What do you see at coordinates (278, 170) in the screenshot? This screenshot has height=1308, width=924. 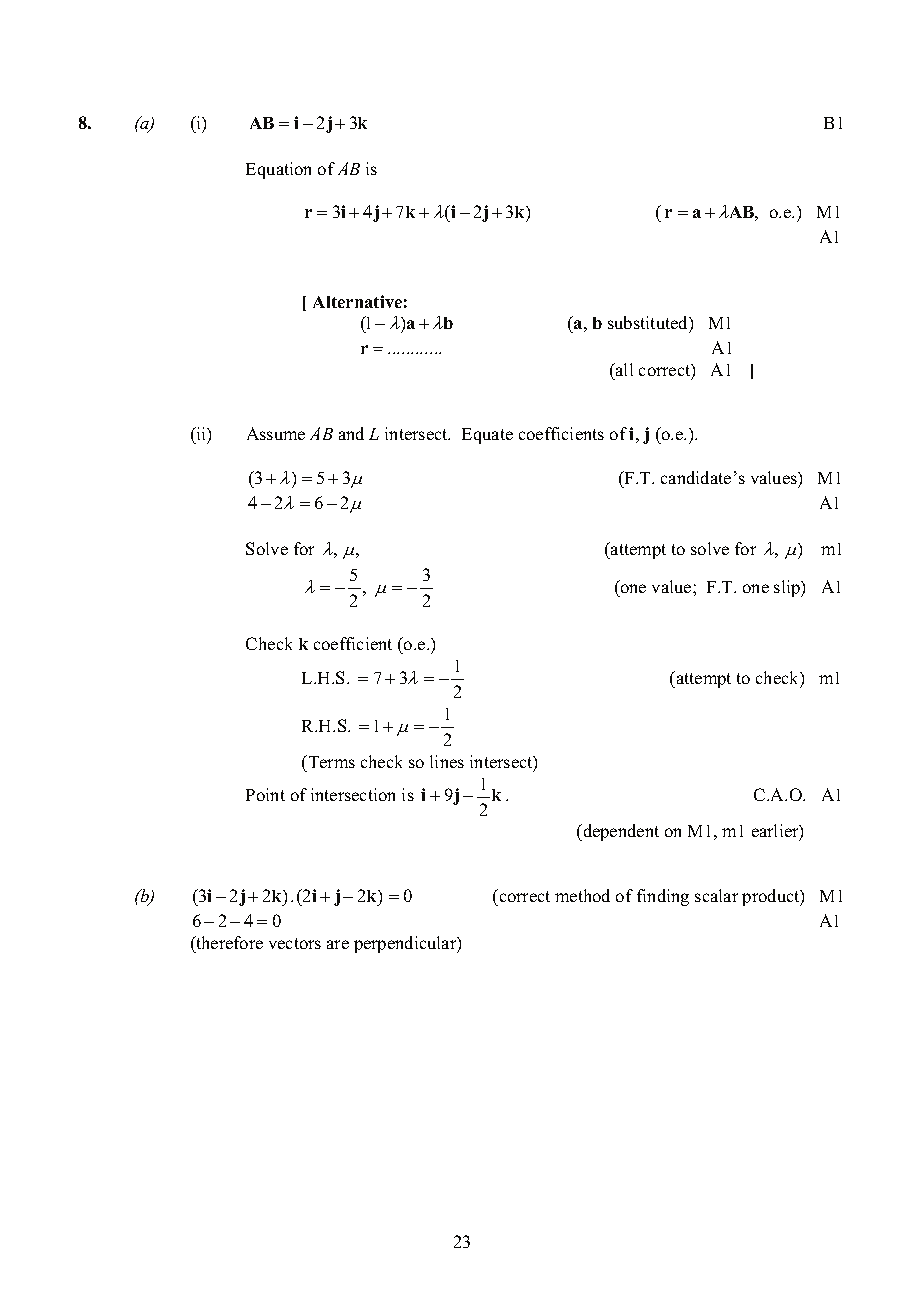 I see `Equation` at bounding box center [278, 170].
